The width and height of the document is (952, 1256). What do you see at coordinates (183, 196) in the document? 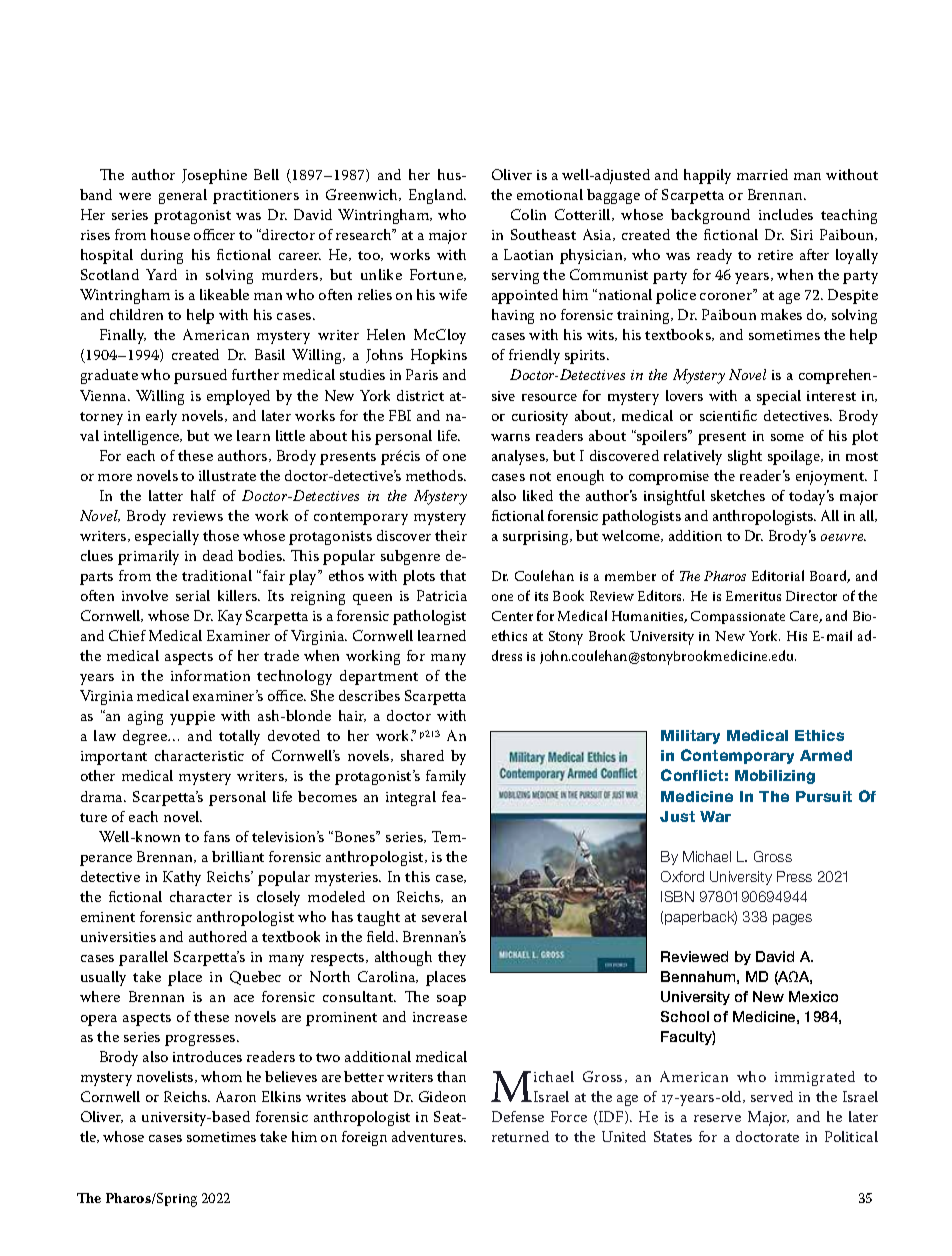
I see `general` at bounding box center [183, 196].
